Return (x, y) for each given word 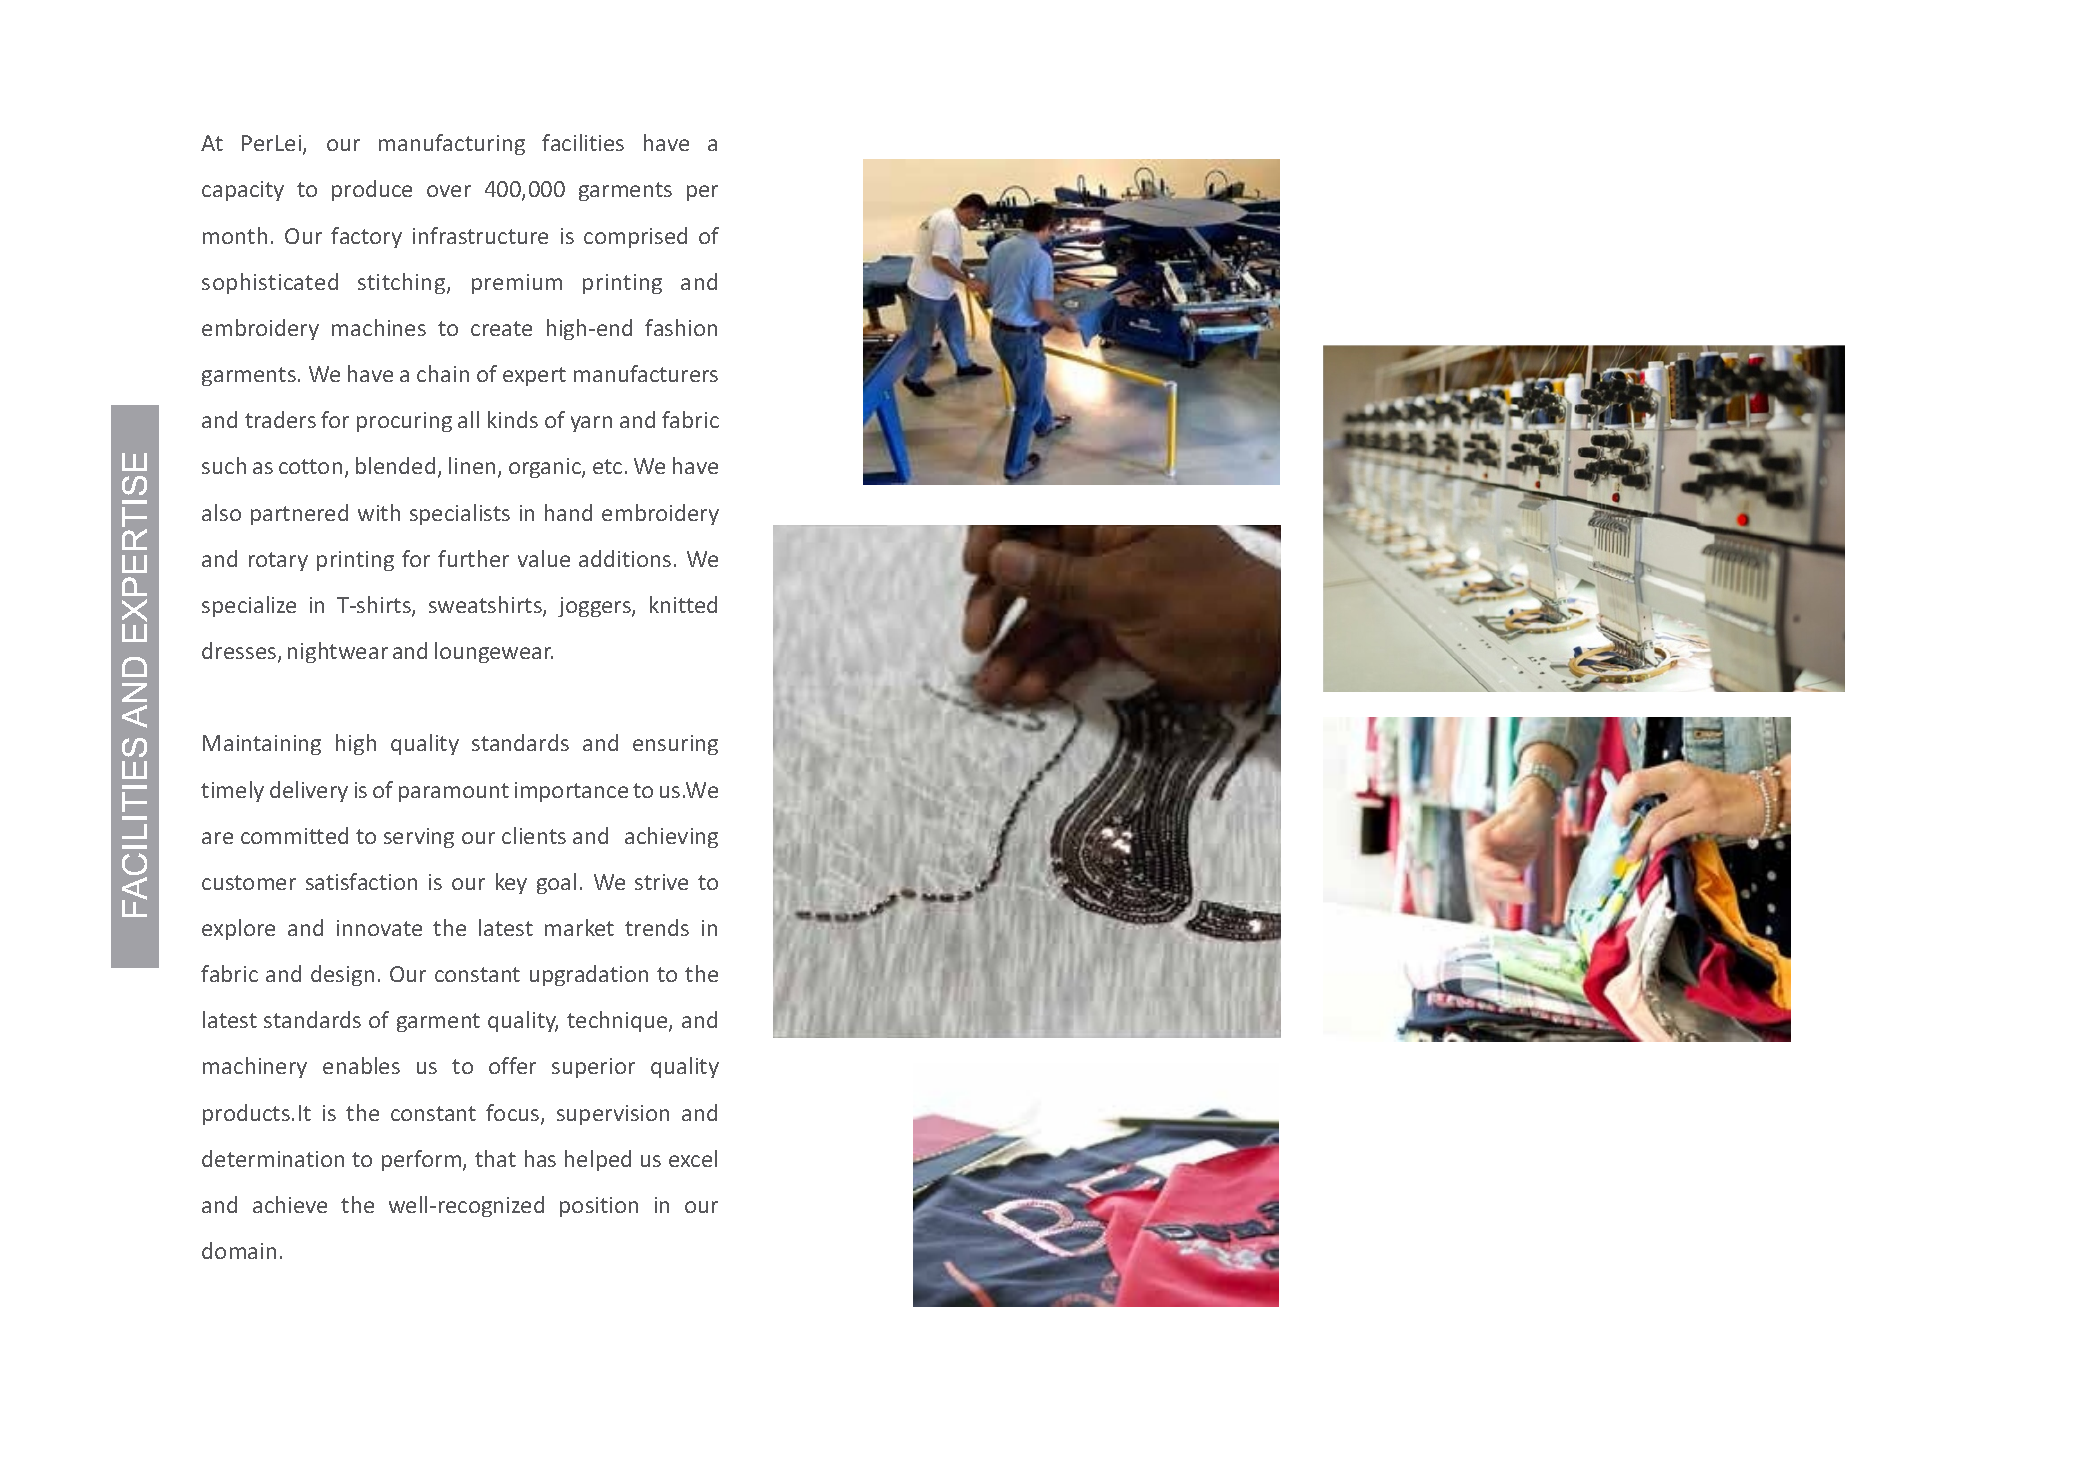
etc (607, 466)
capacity (243, 191)
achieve (290, 1204)
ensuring (675, 745)
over (449, 191)
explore (238, 929)
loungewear (494, 652)
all (468, 419)
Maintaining (262, 745)
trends (657, 927)
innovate (379, 928)
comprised (635, 237)
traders (280, 419)
